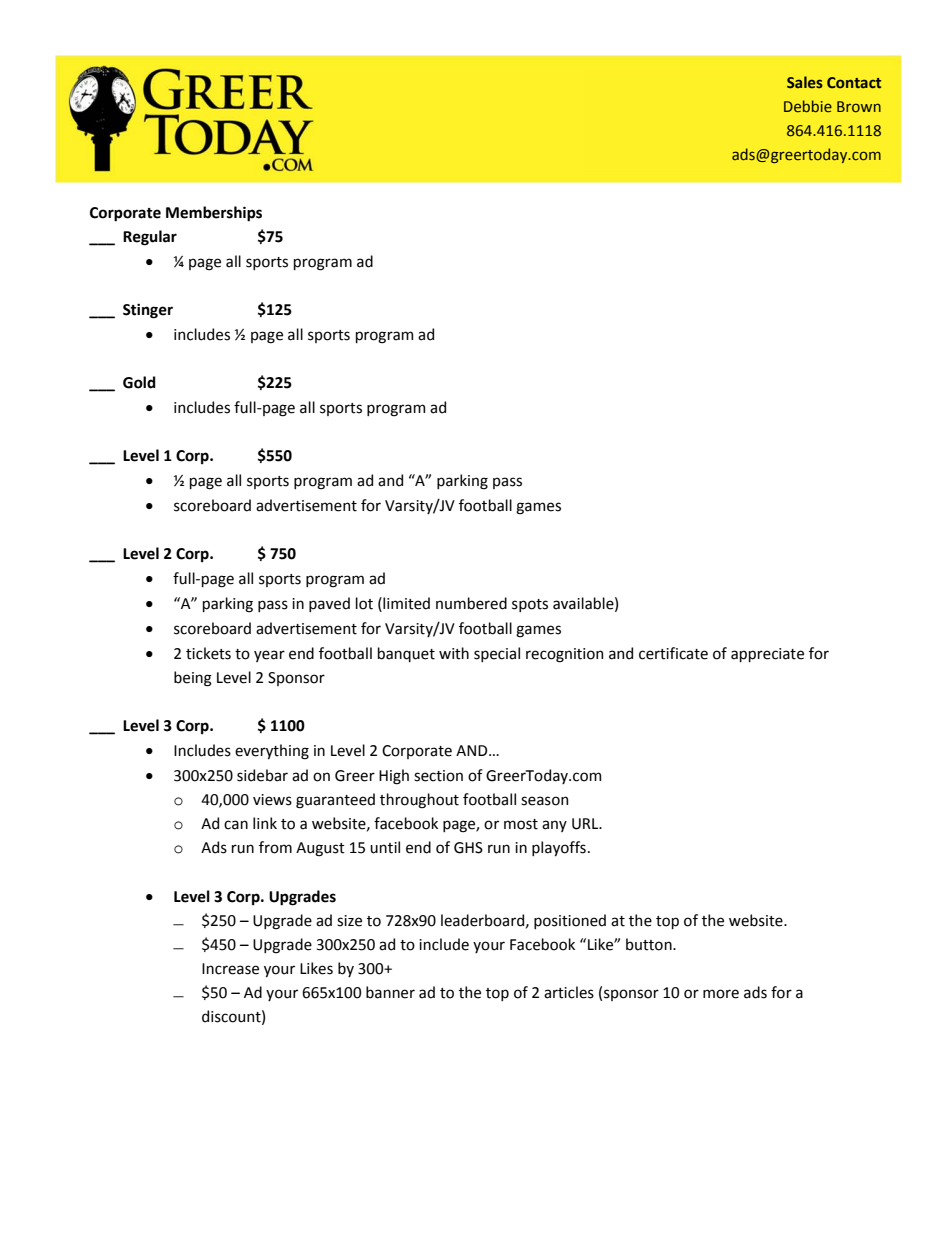 The height and width of the image is (1233, 952). What do you see at coordinates (471, 603) in the image?
I see `numbered` at bounding box center [471, 603].
